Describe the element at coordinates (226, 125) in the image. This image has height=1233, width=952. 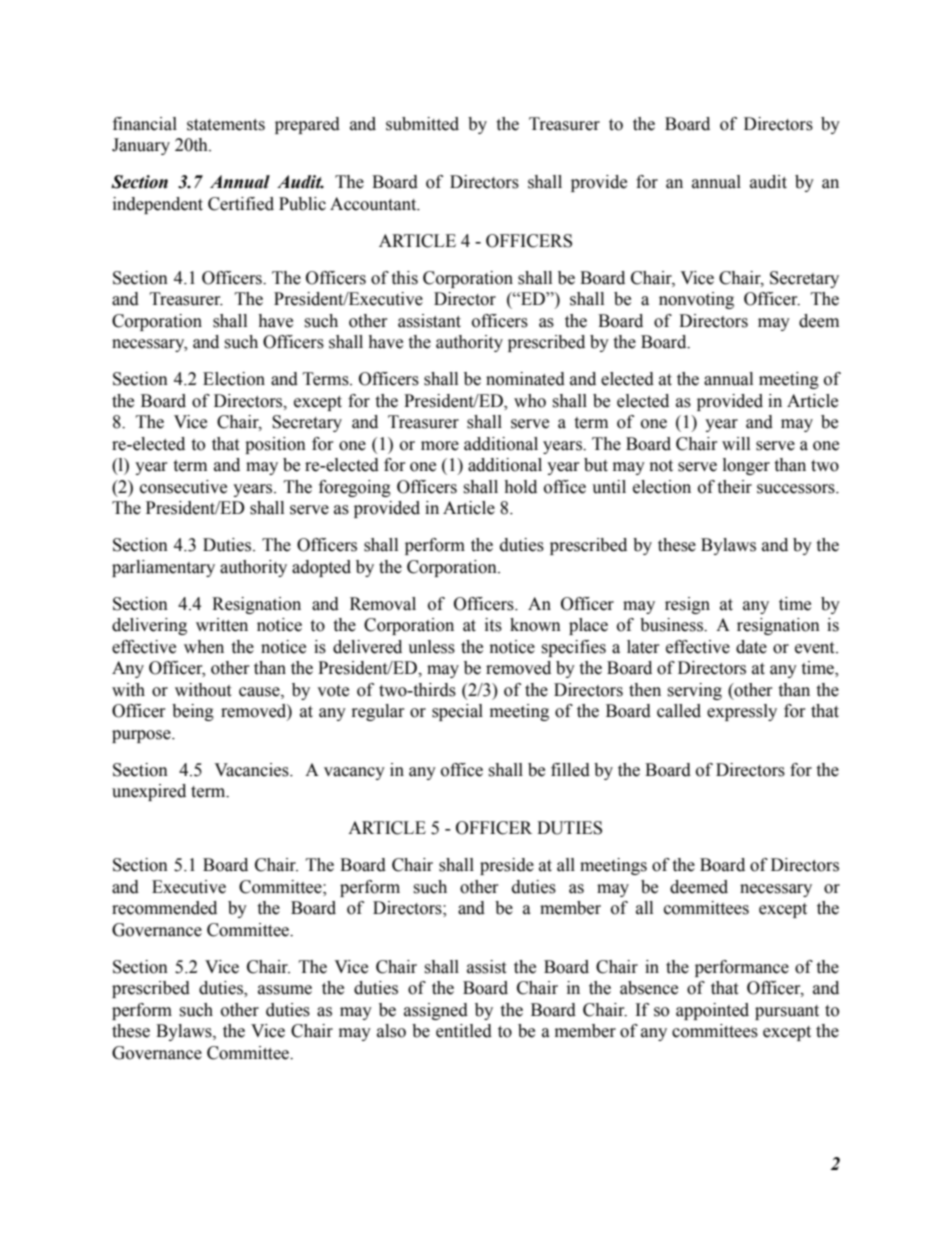
I see `statements` at that location.
